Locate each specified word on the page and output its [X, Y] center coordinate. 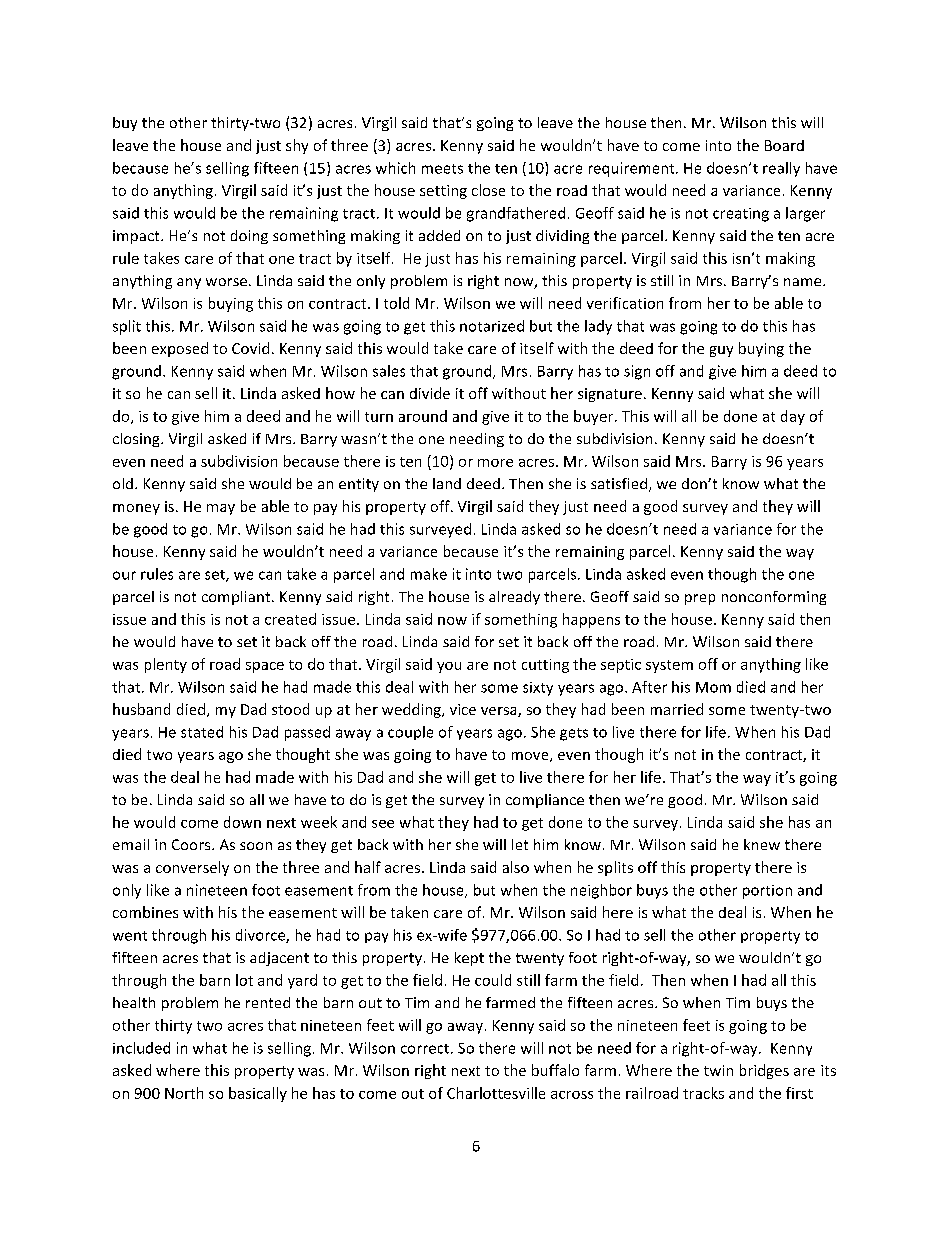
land [447, 483]
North [184, 1093]
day [793, 417]
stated [202, 732]
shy [297, 146]
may [221, 509]
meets [442, 169]
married [677, 709]
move [531, 757]
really [781, 169]
